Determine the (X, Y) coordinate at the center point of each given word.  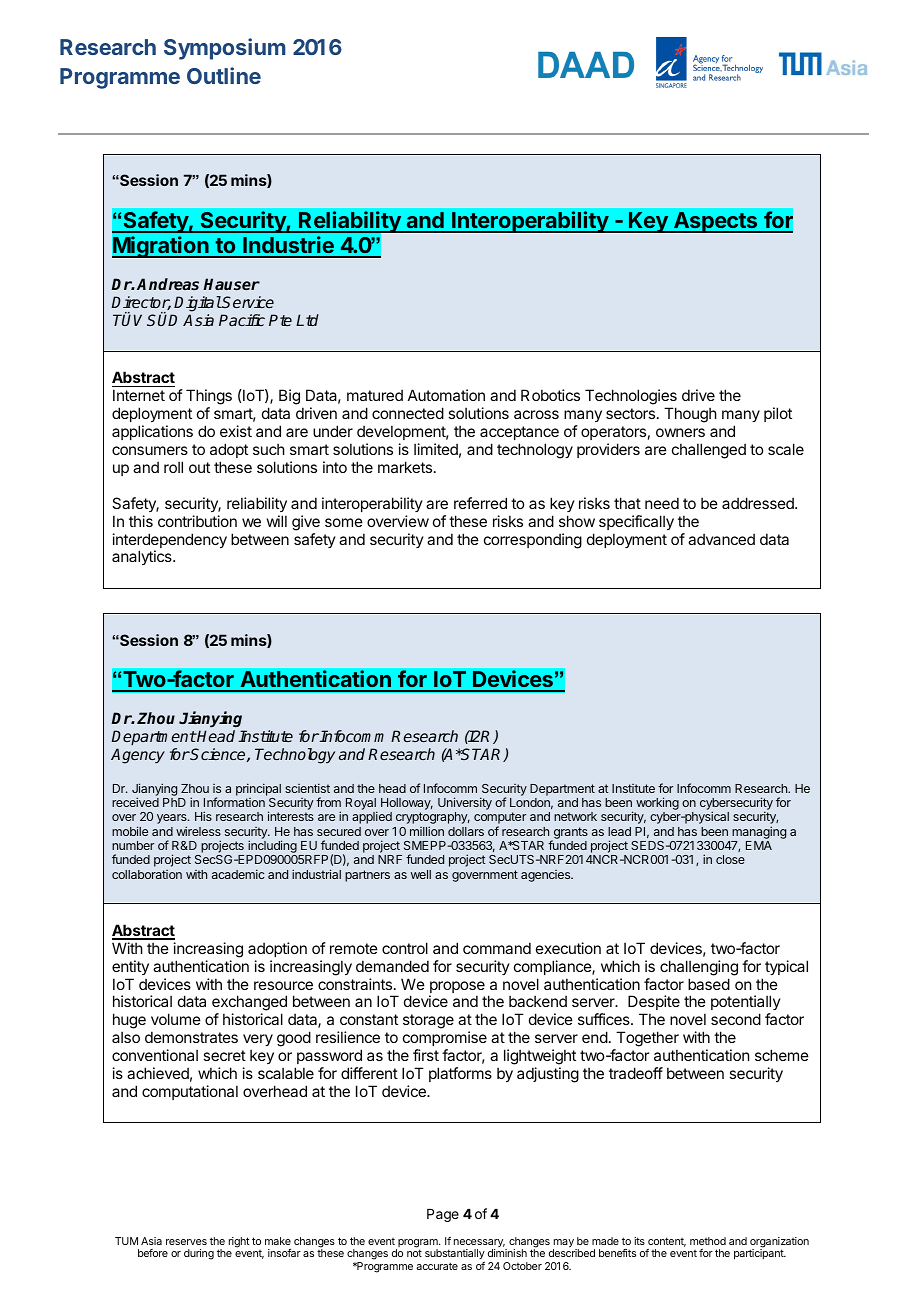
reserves (186, 1242)
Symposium (225, 49)
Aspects (716, 222)
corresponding (533, 541)
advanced (721, 539)
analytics (143, 557)
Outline (224, 75)
